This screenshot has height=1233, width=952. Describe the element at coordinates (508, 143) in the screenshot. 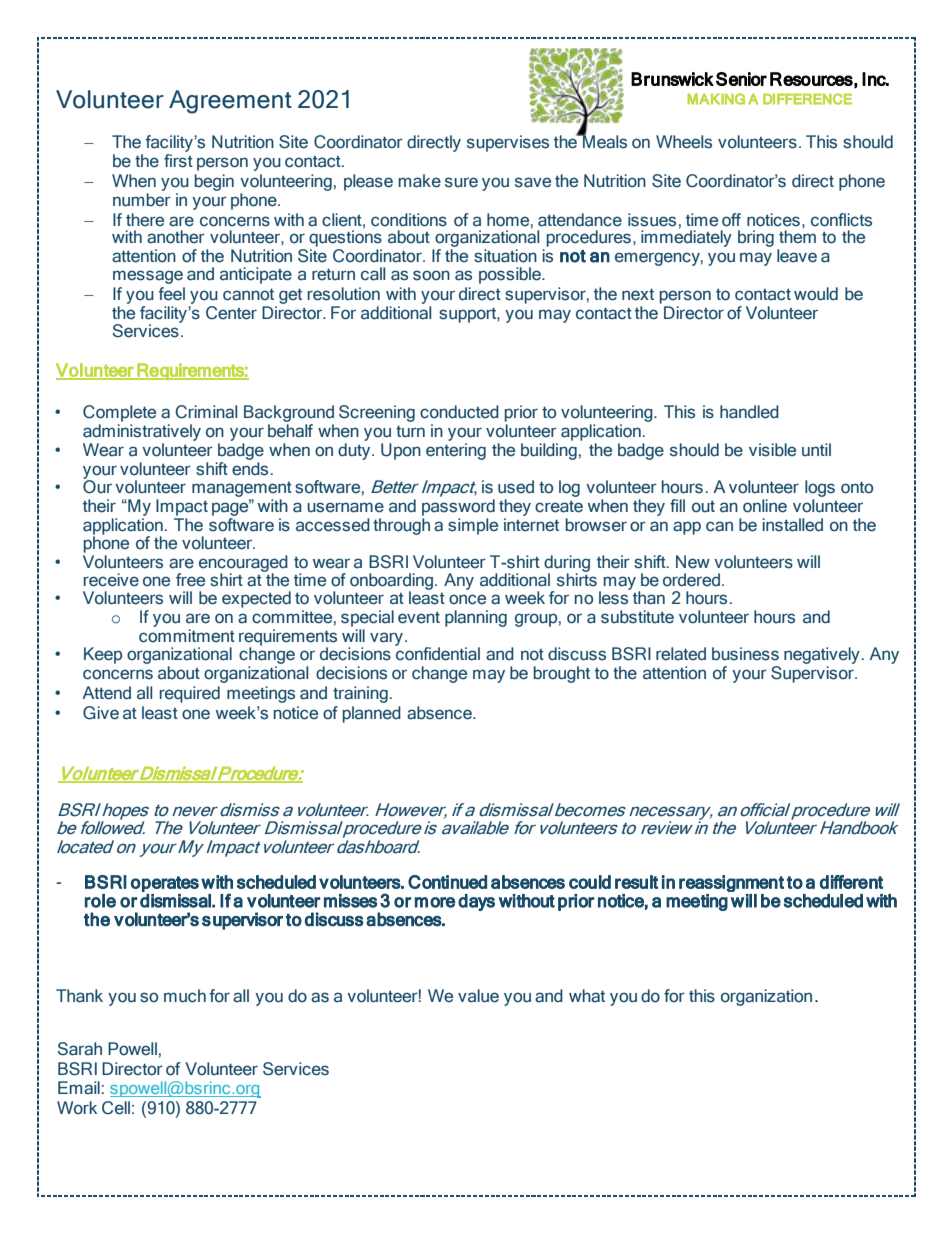

I see `supervises` at that location.
